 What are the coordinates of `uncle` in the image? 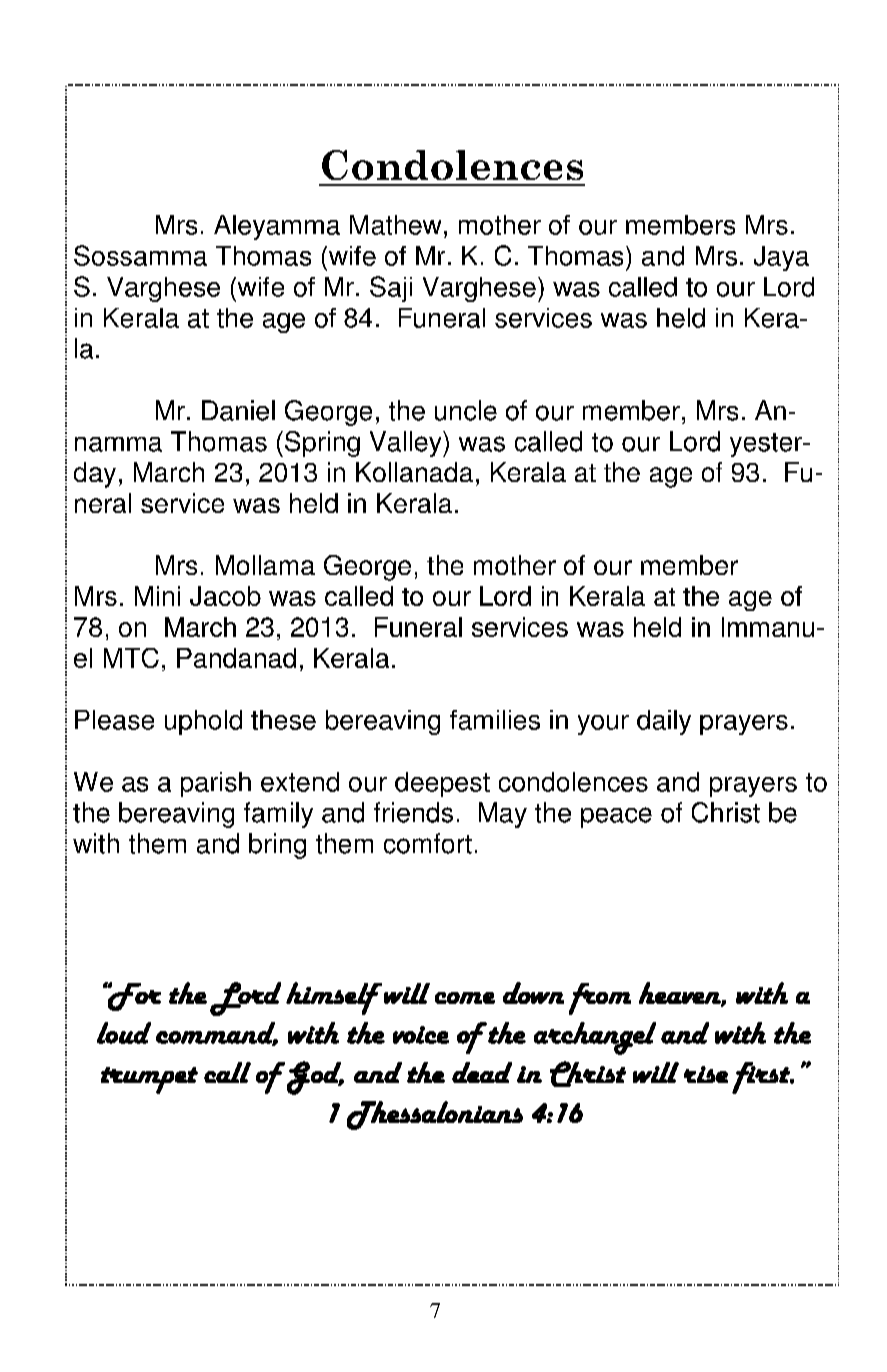 It's located at (466, 410).
